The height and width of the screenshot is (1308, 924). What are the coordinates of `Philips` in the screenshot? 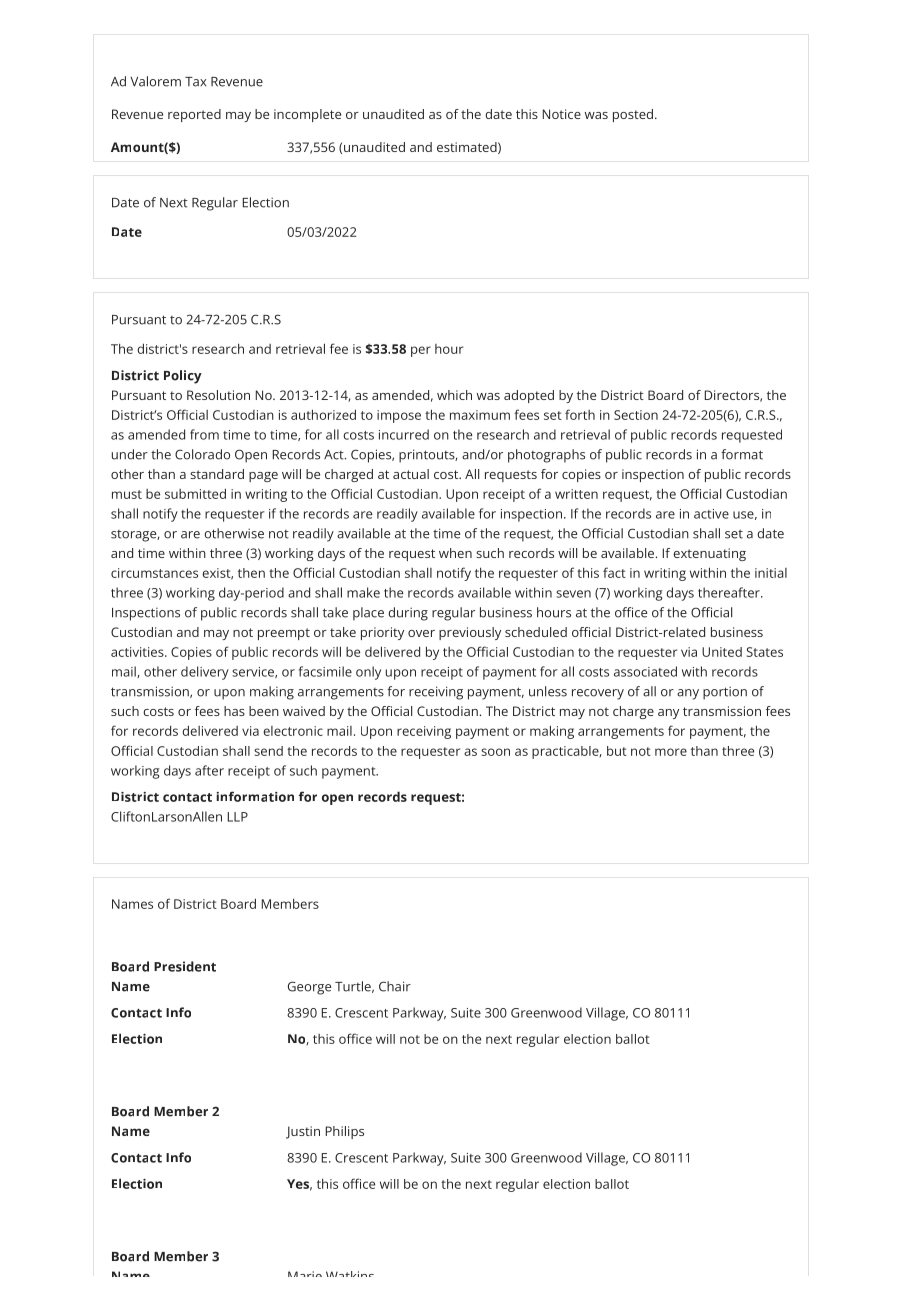 It's located at (344, 1132).
